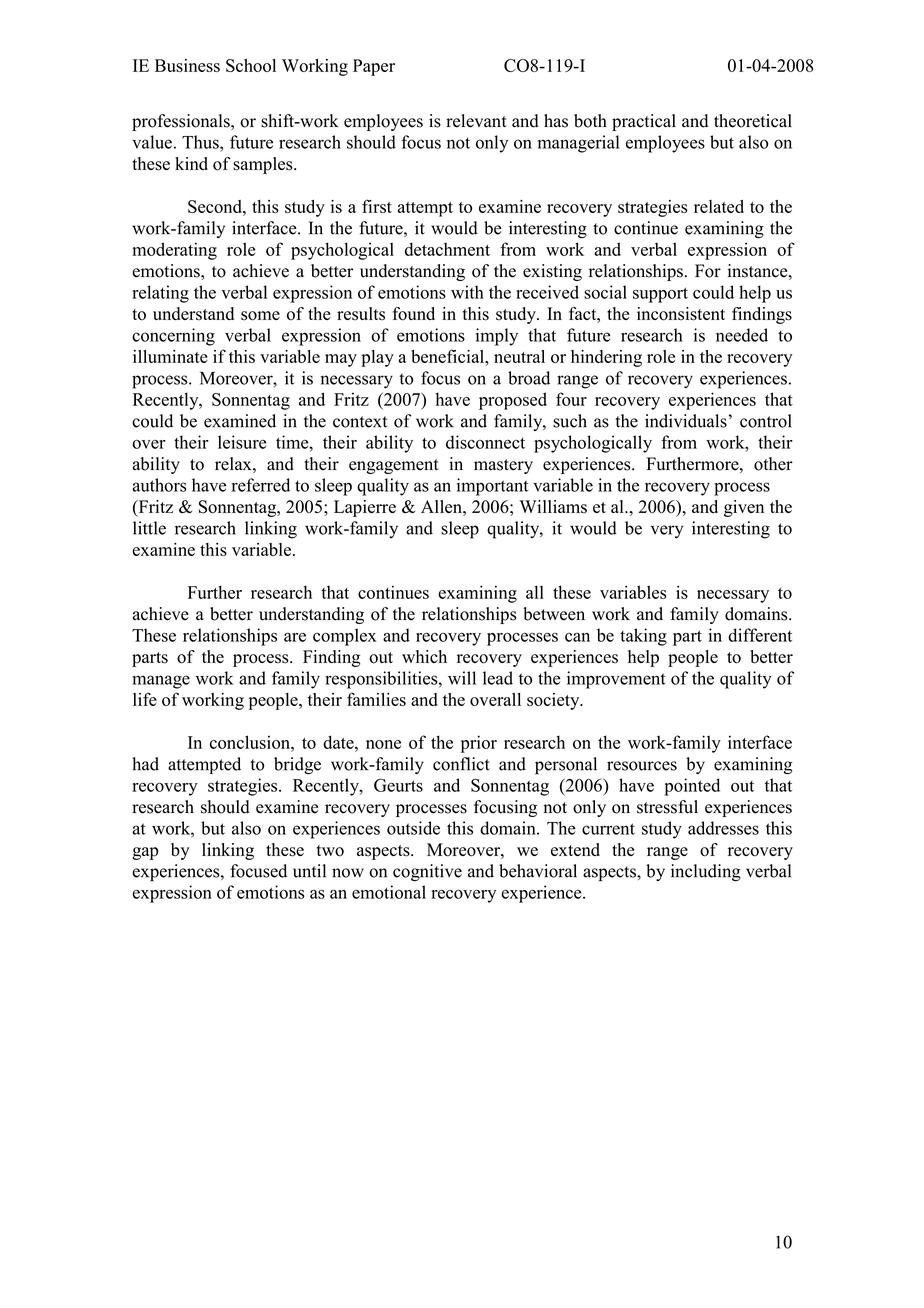 This screenshot has height=1308, width=924. I want to click on important, so click(492, 487).
